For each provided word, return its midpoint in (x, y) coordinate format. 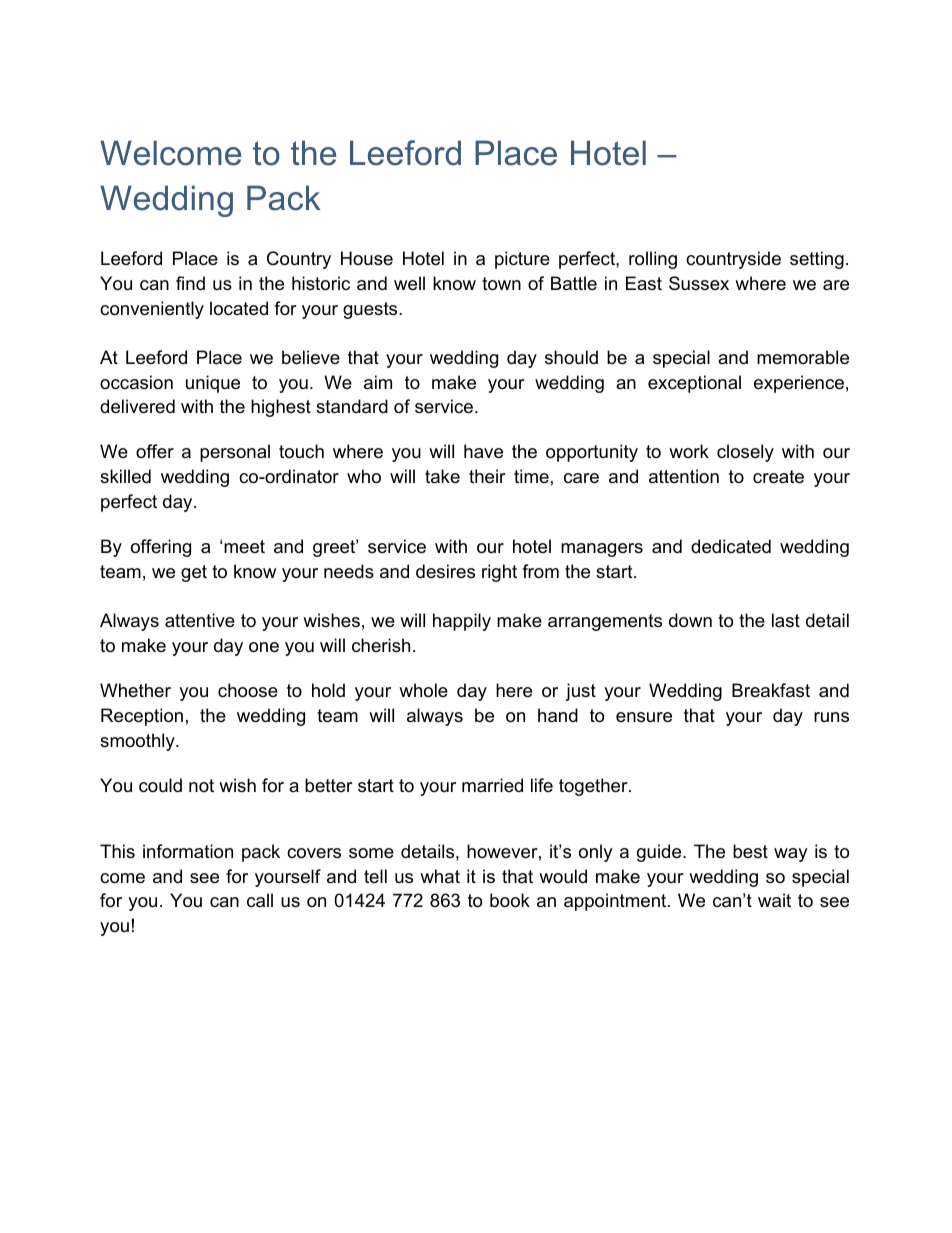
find (190, 283)
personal (235, 453)
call (260, 900)
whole (423, 690)
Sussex (699, 283)
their (487, 476)
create (778, 477)
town (501, 284)
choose (248, 690)
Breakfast (771, 690)
